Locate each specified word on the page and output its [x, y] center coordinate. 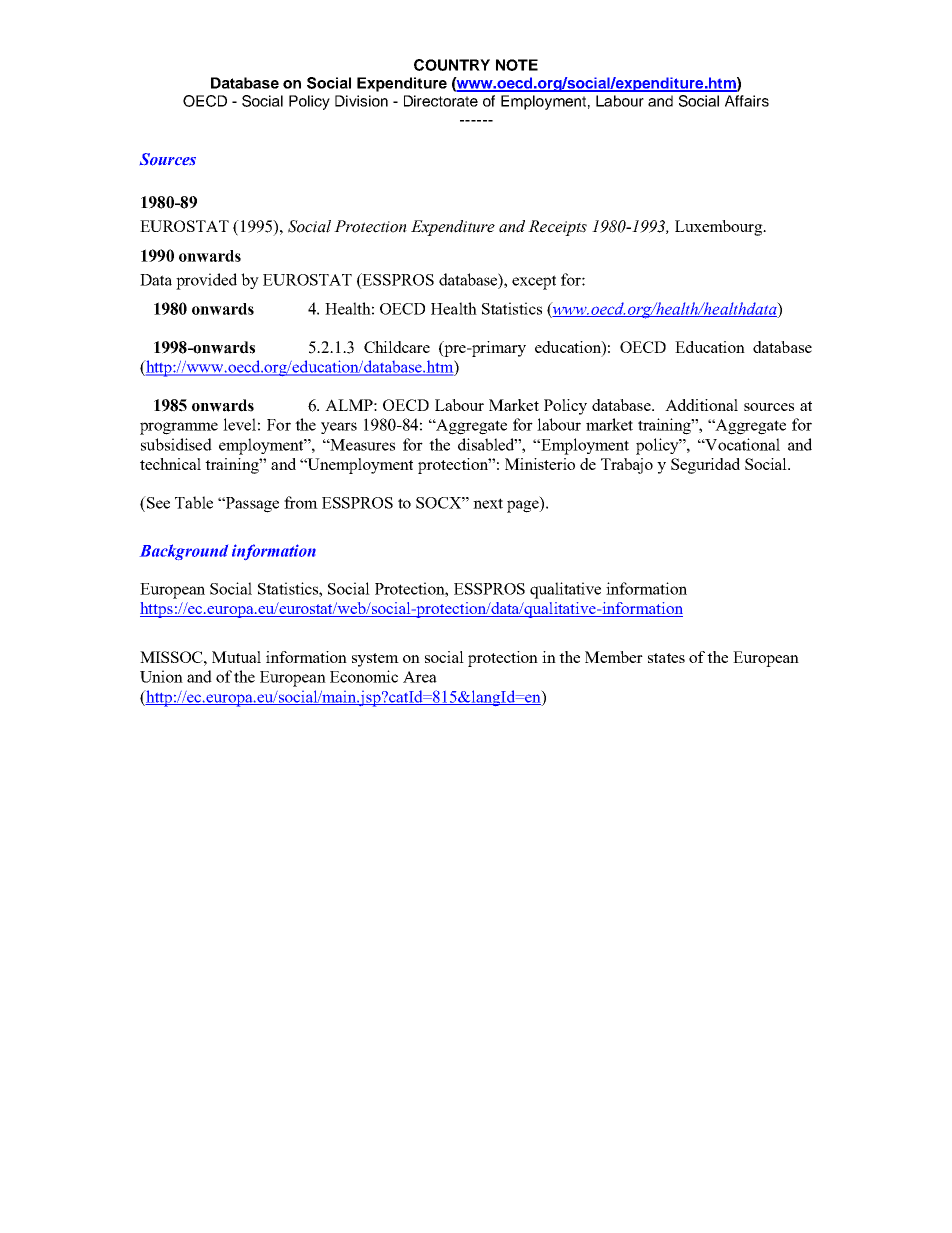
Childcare [397, 347]
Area [420, 677]
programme [179, 428]
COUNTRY [452, 65]
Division [361, 101]
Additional [701, 405]
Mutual [236, 657]
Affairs [747, 101]
